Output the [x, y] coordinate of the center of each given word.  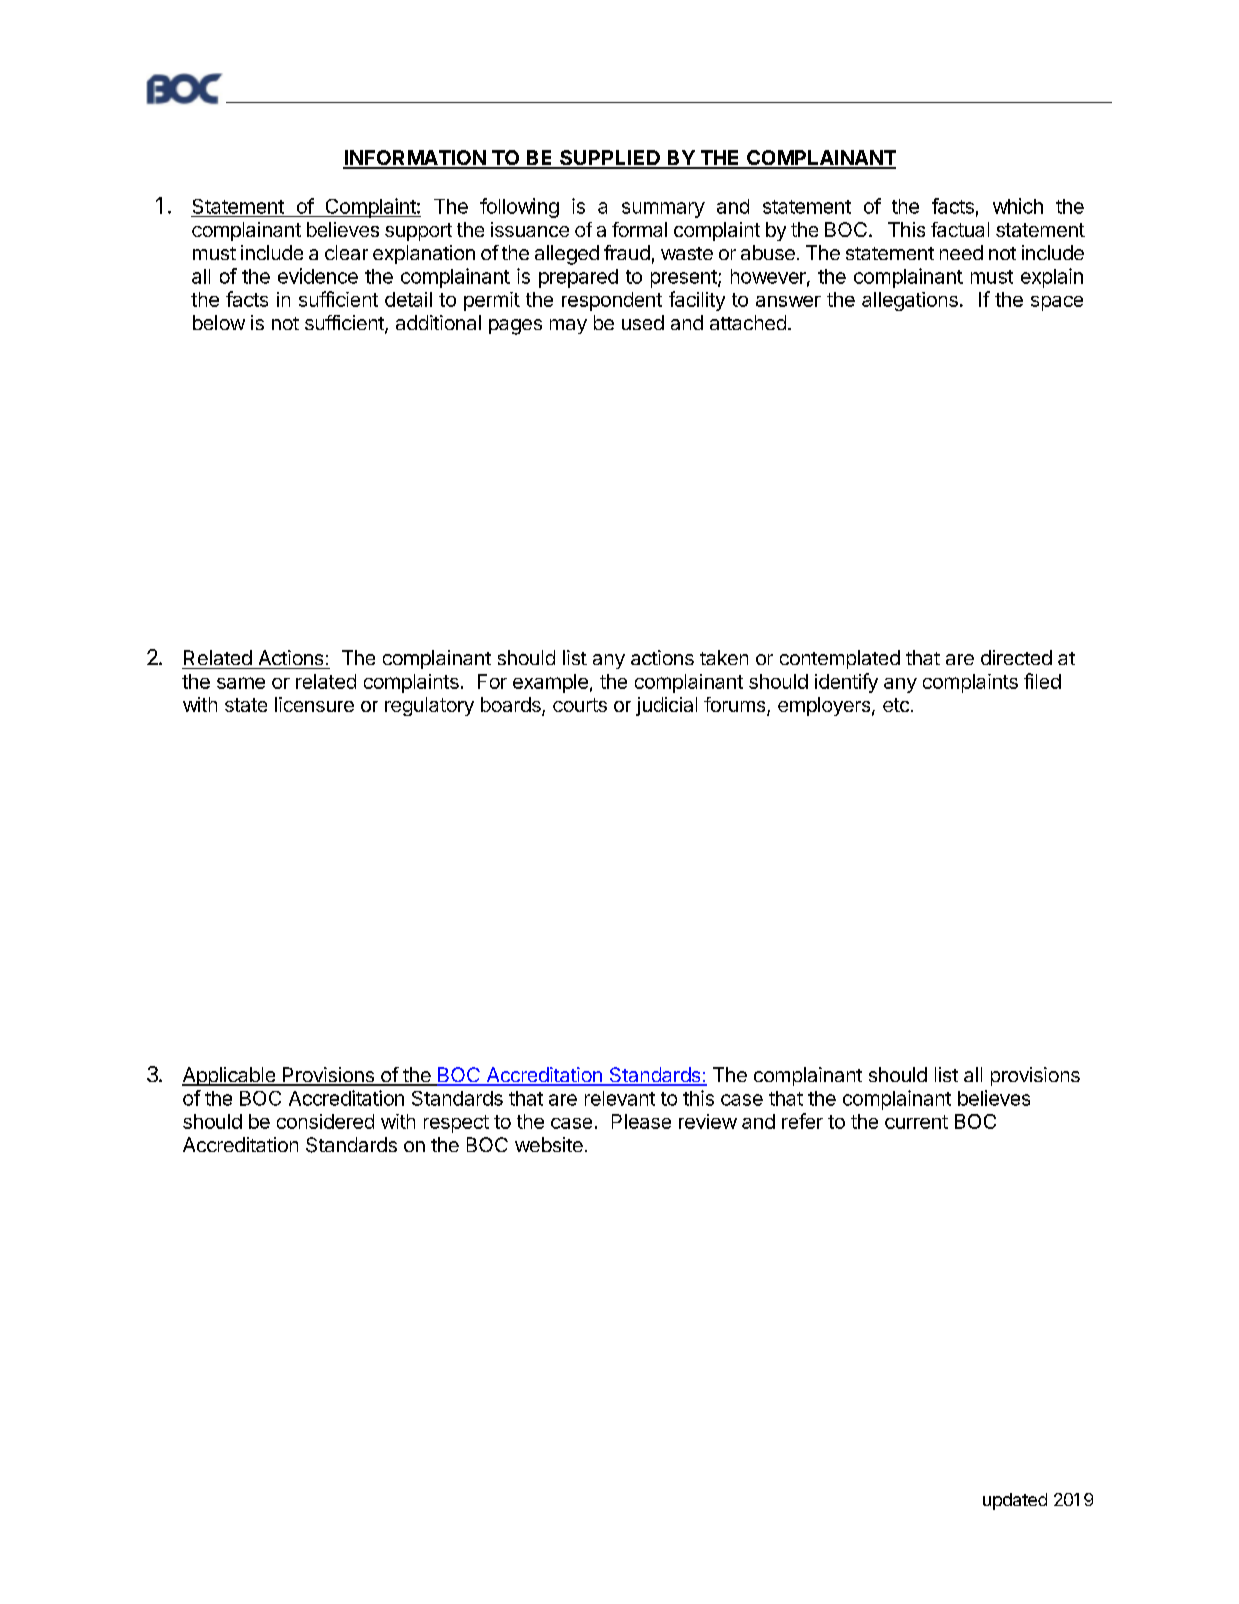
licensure [314, 704]
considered [325, 1121]
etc [896, 705]
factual [960, 229]
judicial [666, 706]
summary [663, 210]
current [916, 1122]
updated [1015, 1501]
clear [346, 252]
